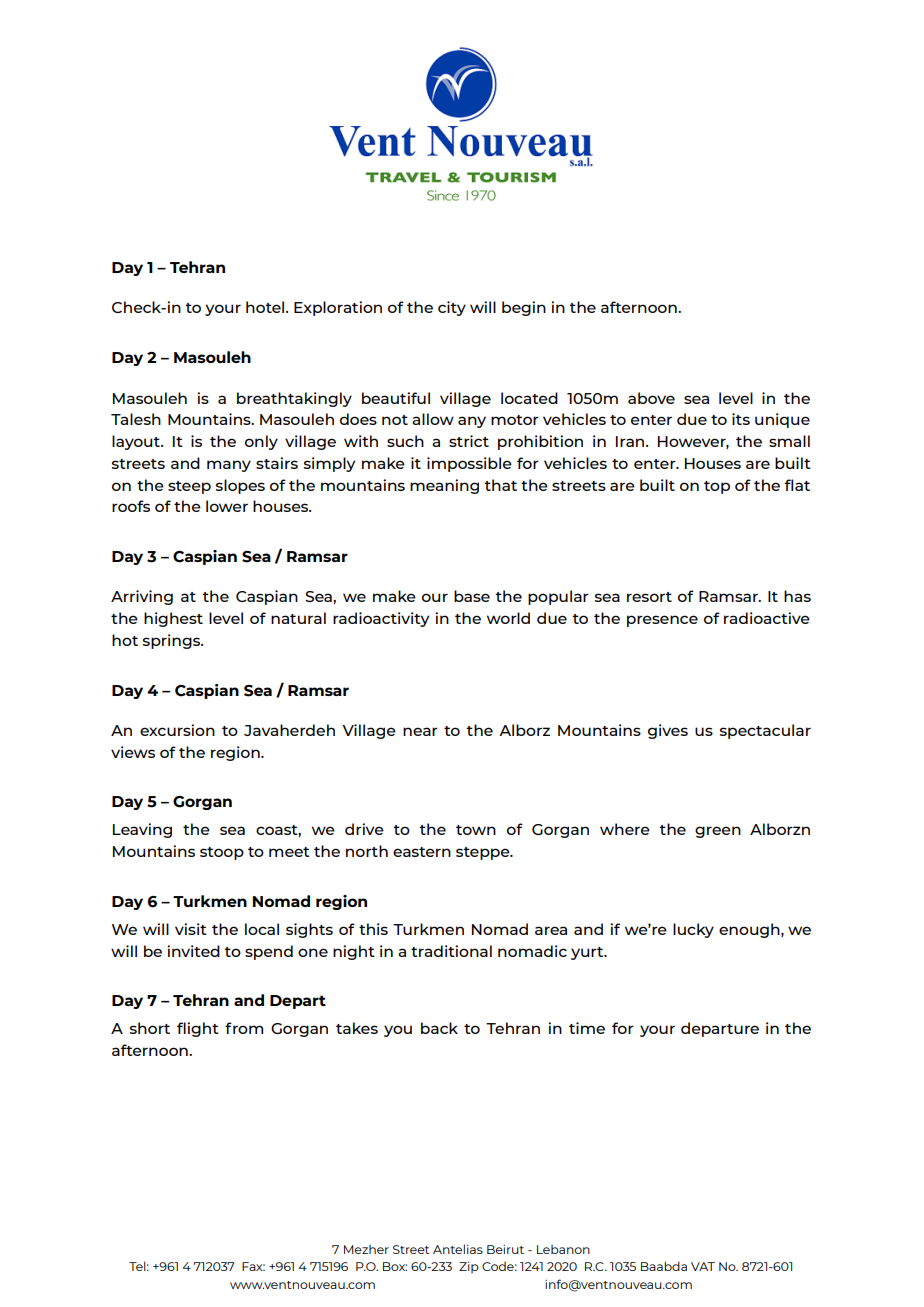 Image resolution: width=924 pixels, height=1307 pixels. What do you see at coordinates (266, 307) in the page?
I see `hotel` at bounding box center [266, 307].
